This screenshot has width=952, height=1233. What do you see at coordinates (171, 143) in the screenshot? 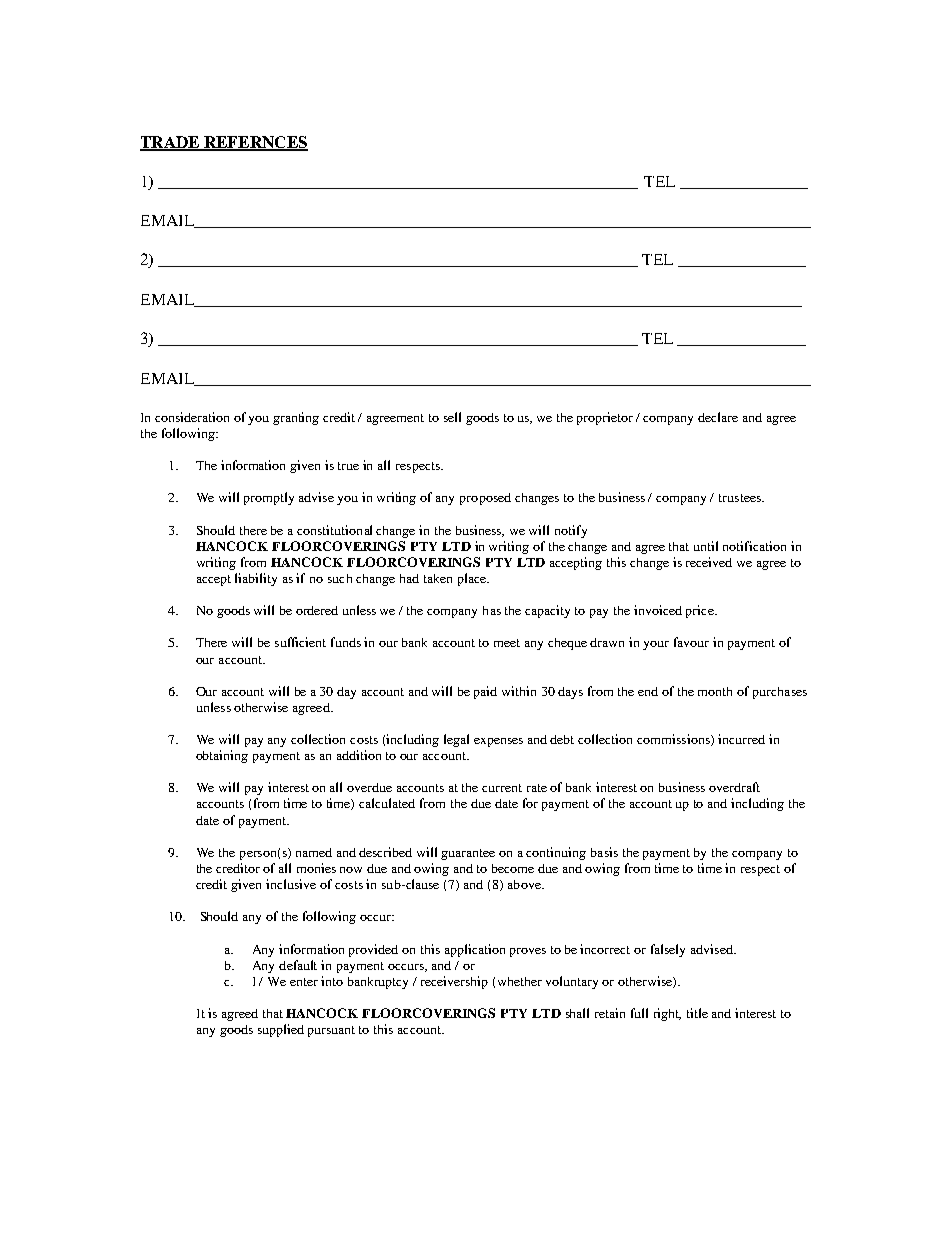
I see `TRADE` at bounding box center [171, 143].
